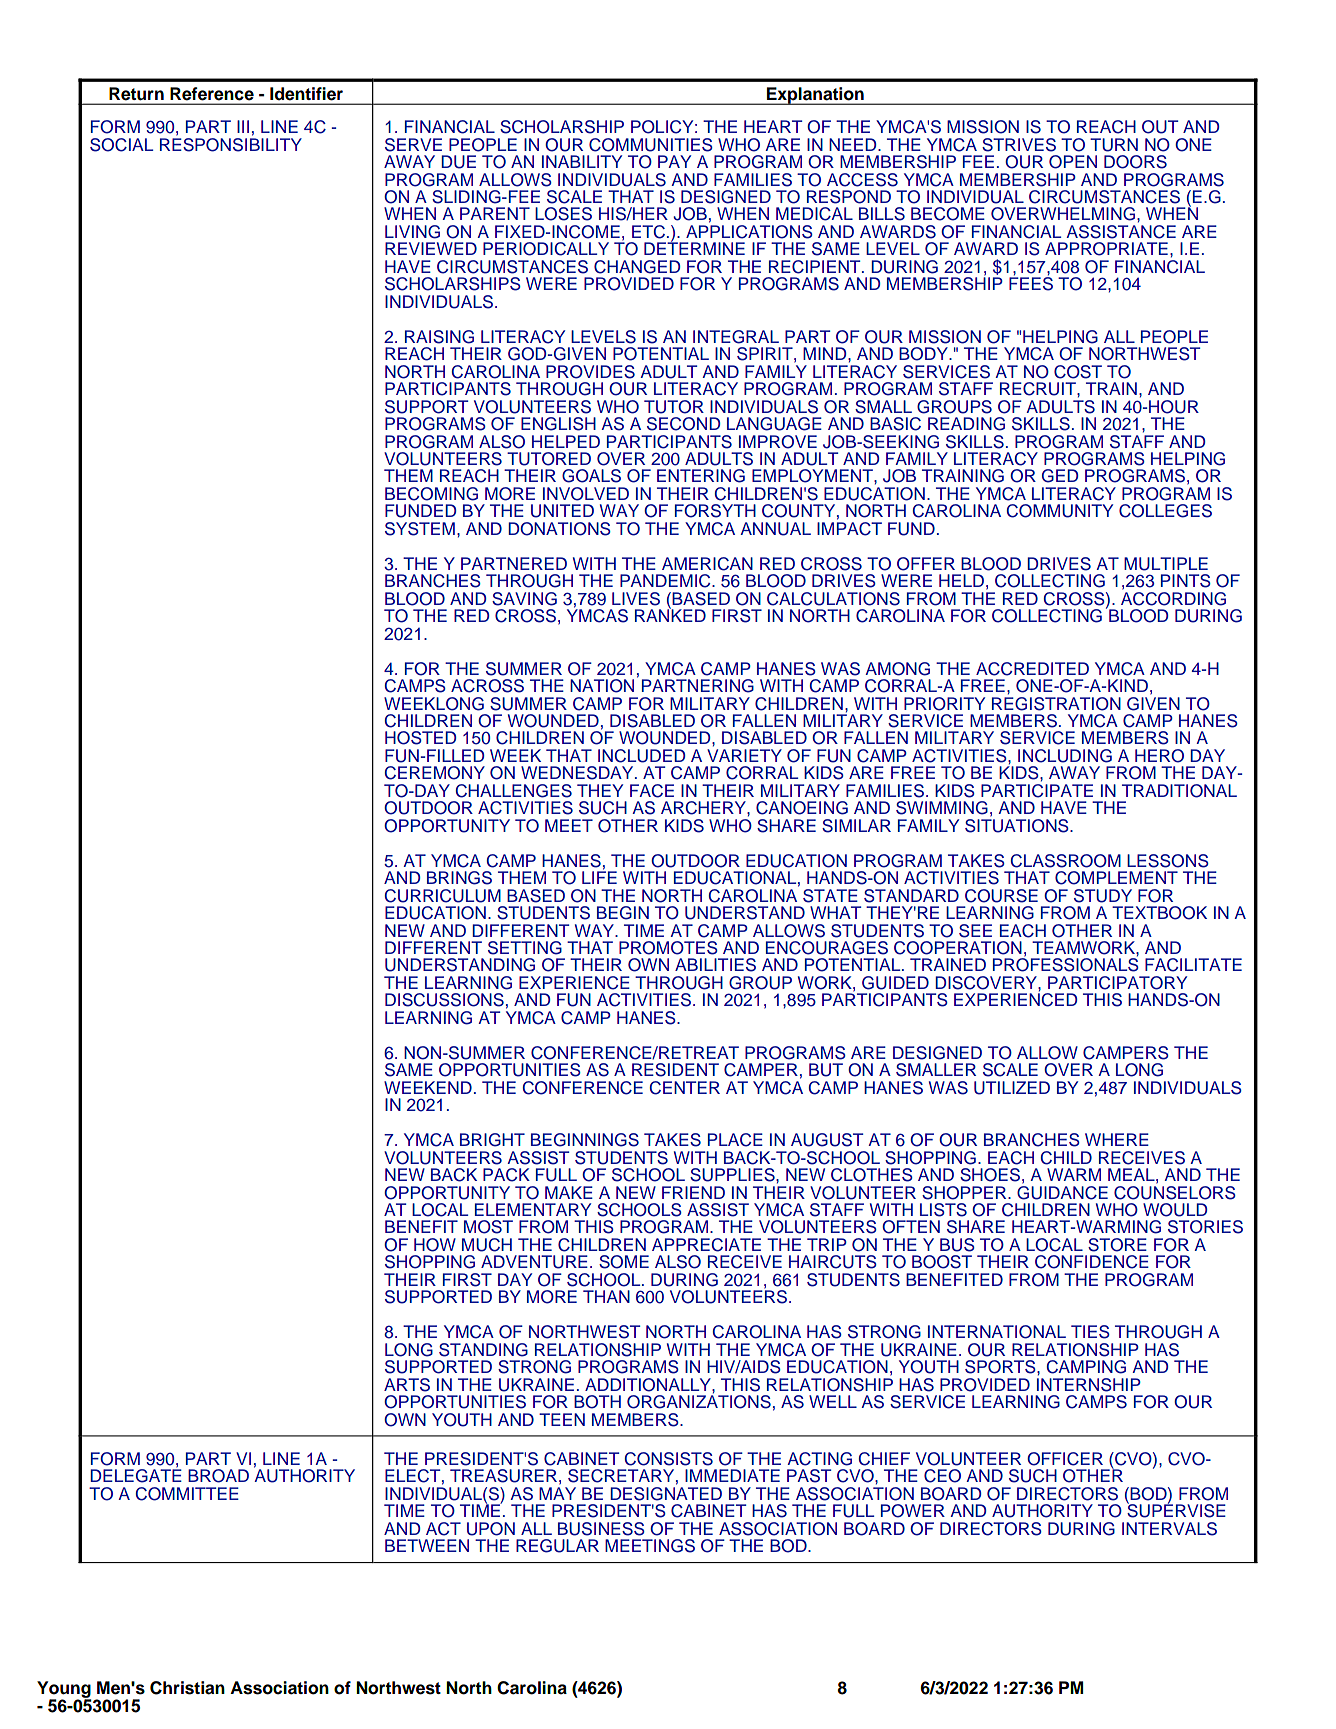  What do you see at coordinates (674, 161) in the screenshot?
I see `PAY` at bounding box center [674, 161].
